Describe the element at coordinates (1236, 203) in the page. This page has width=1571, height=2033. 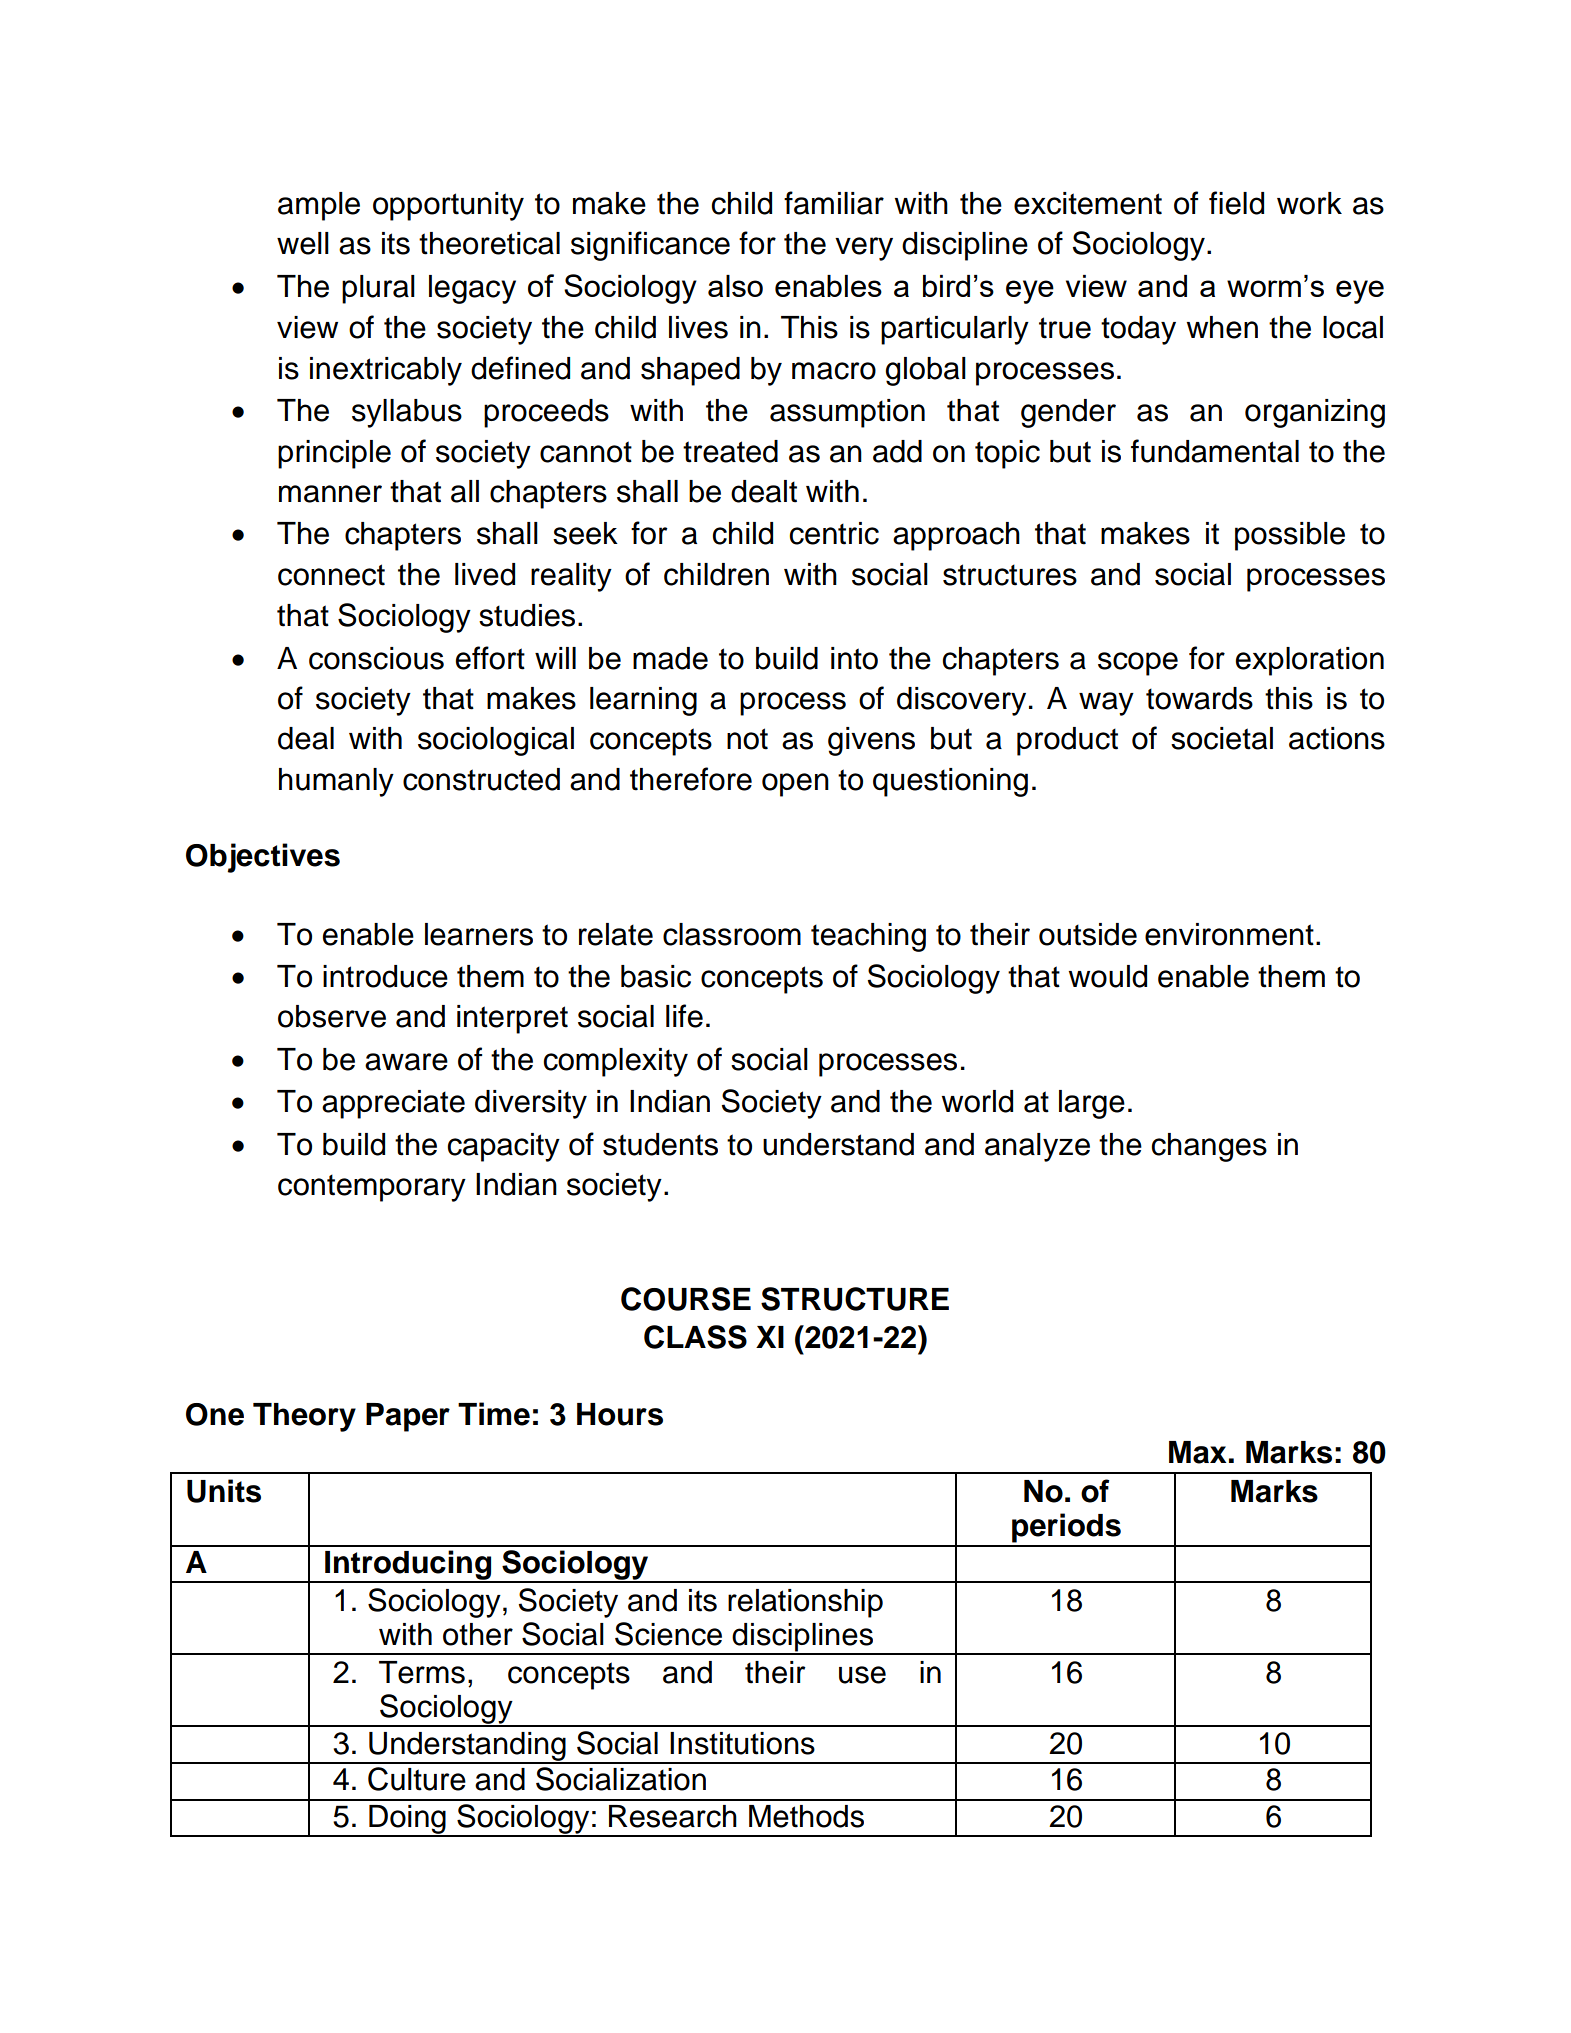
I see `field` at that location.
